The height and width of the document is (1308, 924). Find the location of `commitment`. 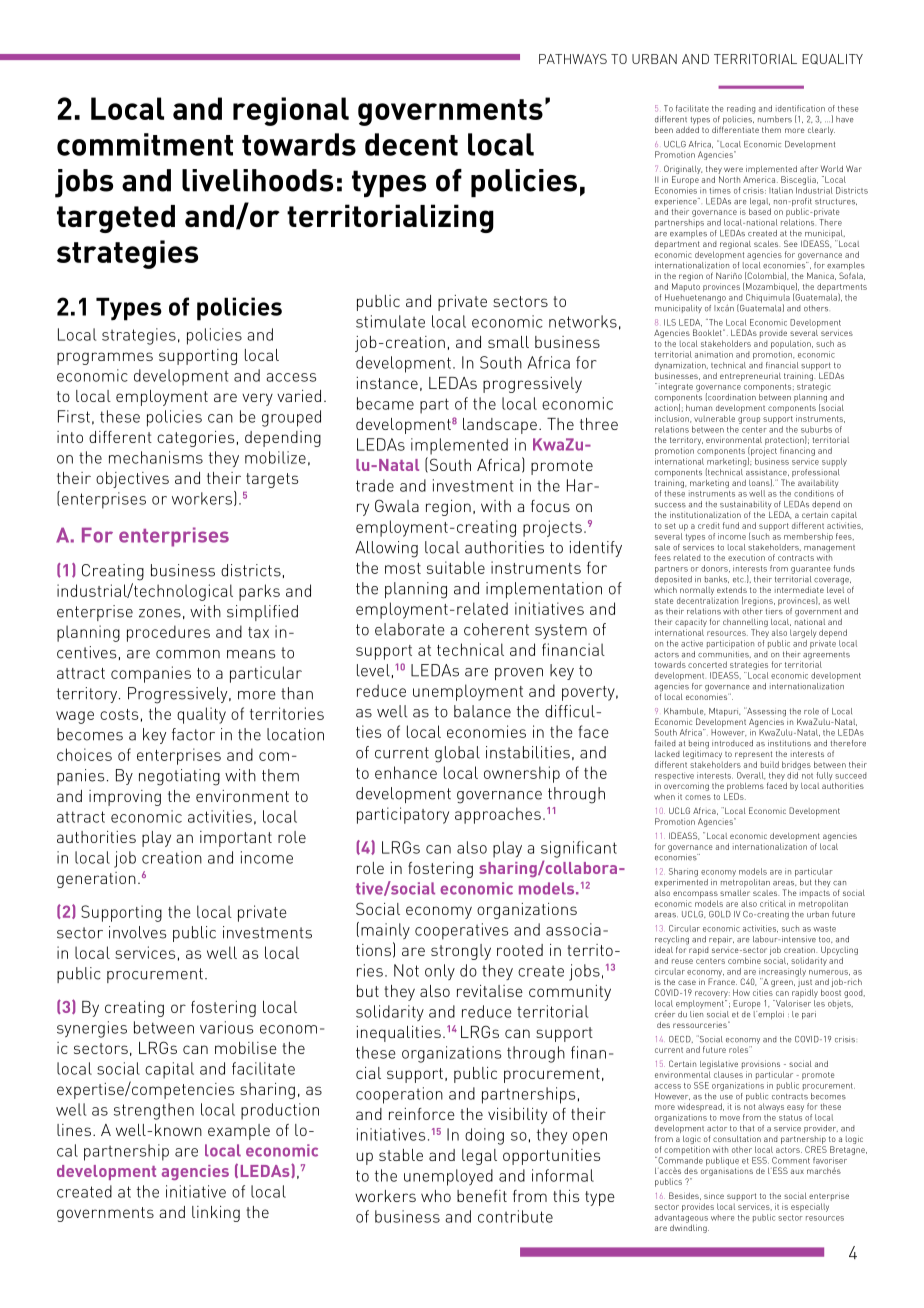

commitment is located at coordinates (145, 144).
